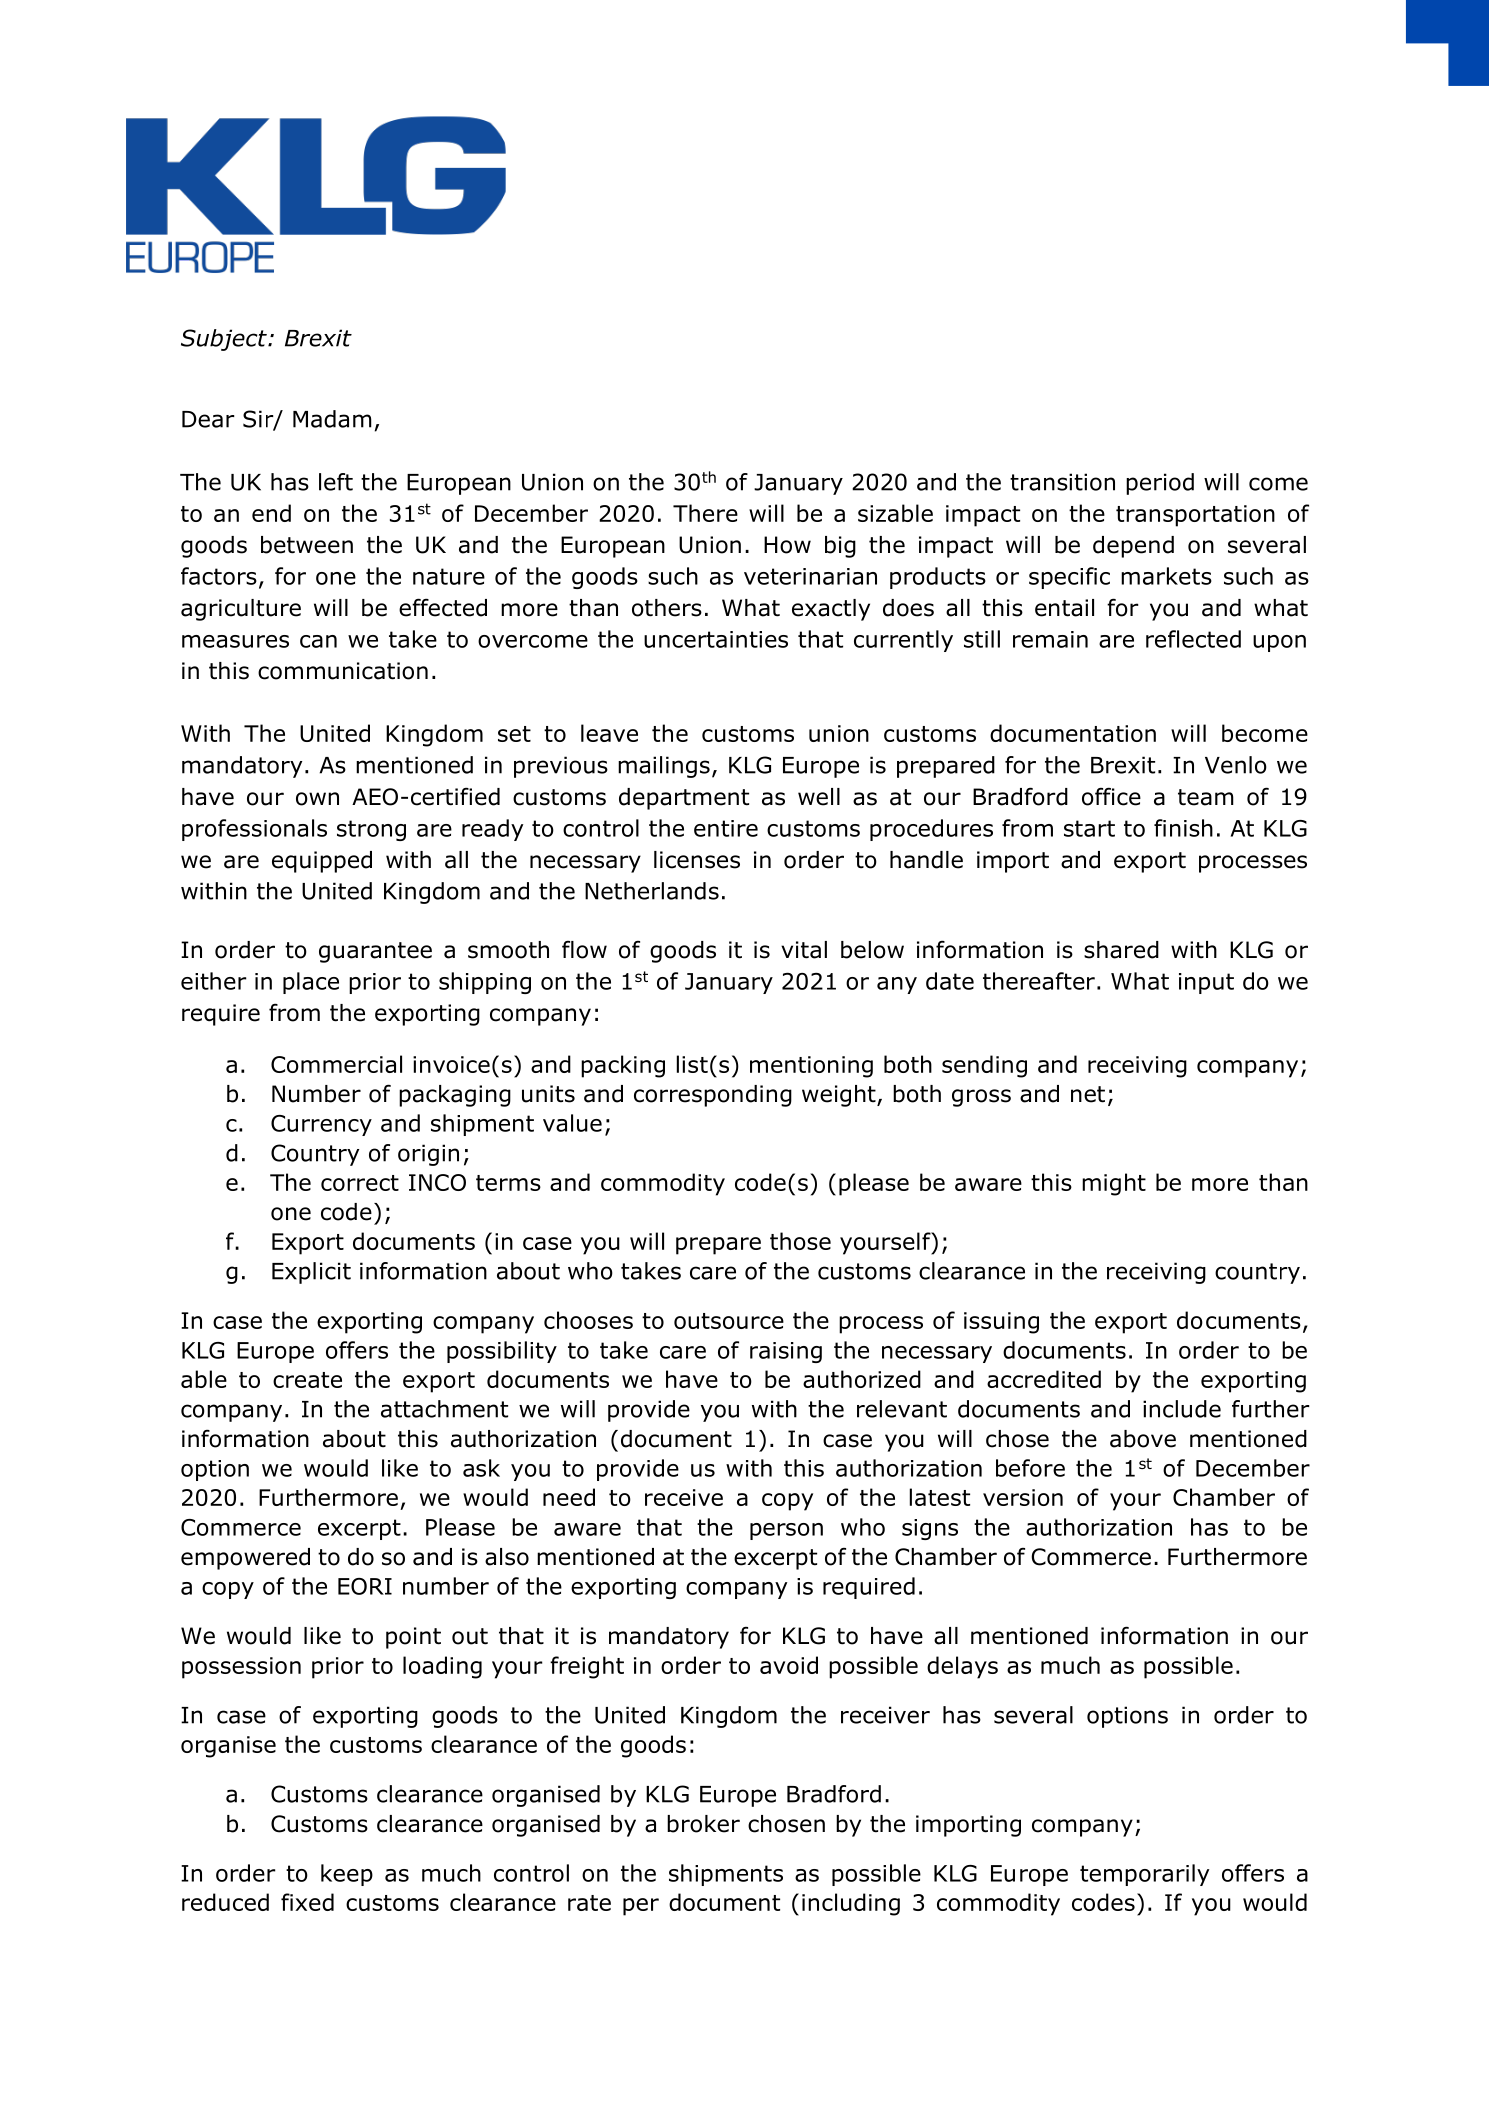 The image size is (1489, 2106). What do you see at coordinates (347, 1875) in the image?
I see `keep` at bounding box center [347, 1875].
